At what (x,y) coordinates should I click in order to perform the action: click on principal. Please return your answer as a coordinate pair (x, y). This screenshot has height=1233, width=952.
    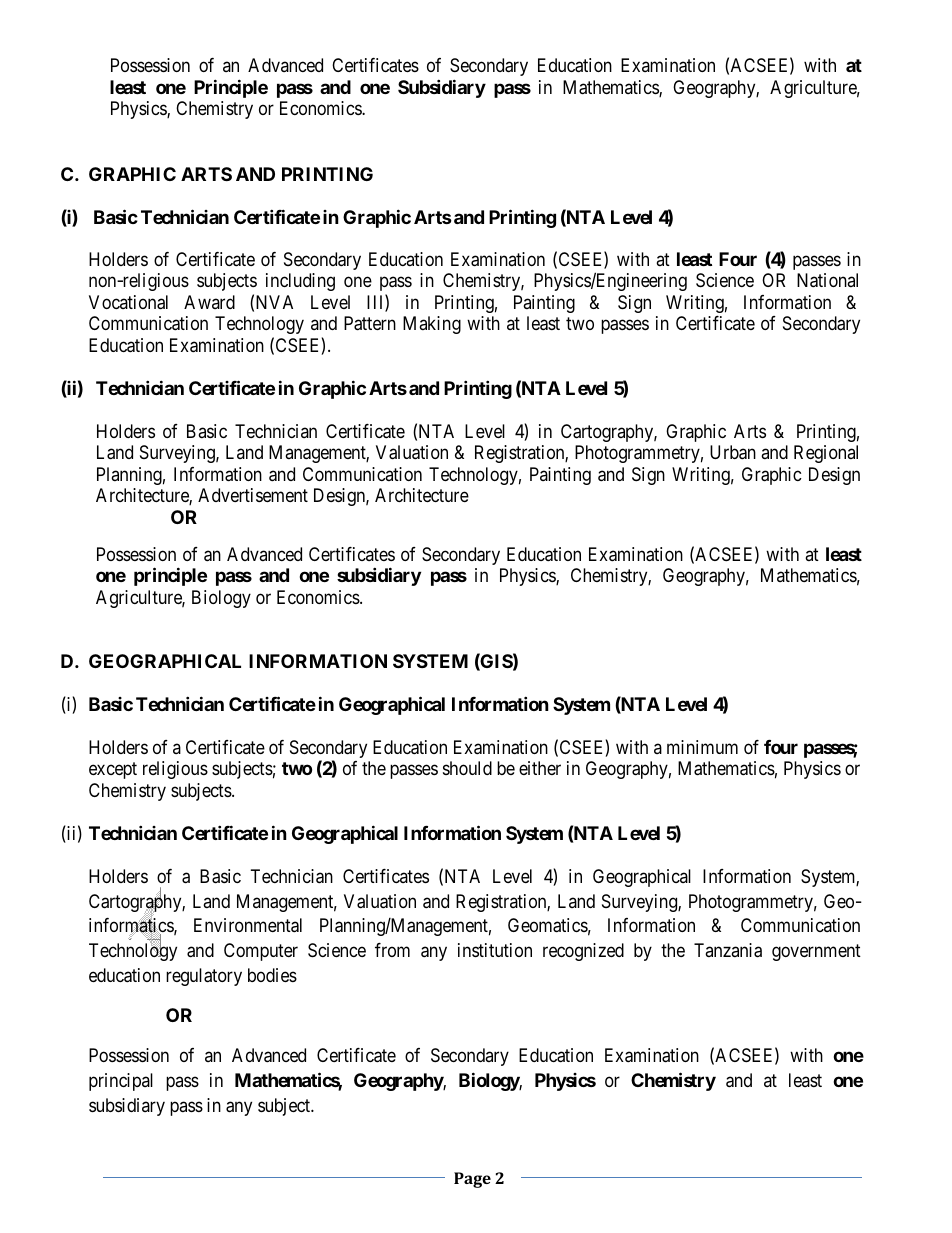
    Looking at the image, I should click on (121, 1082).
